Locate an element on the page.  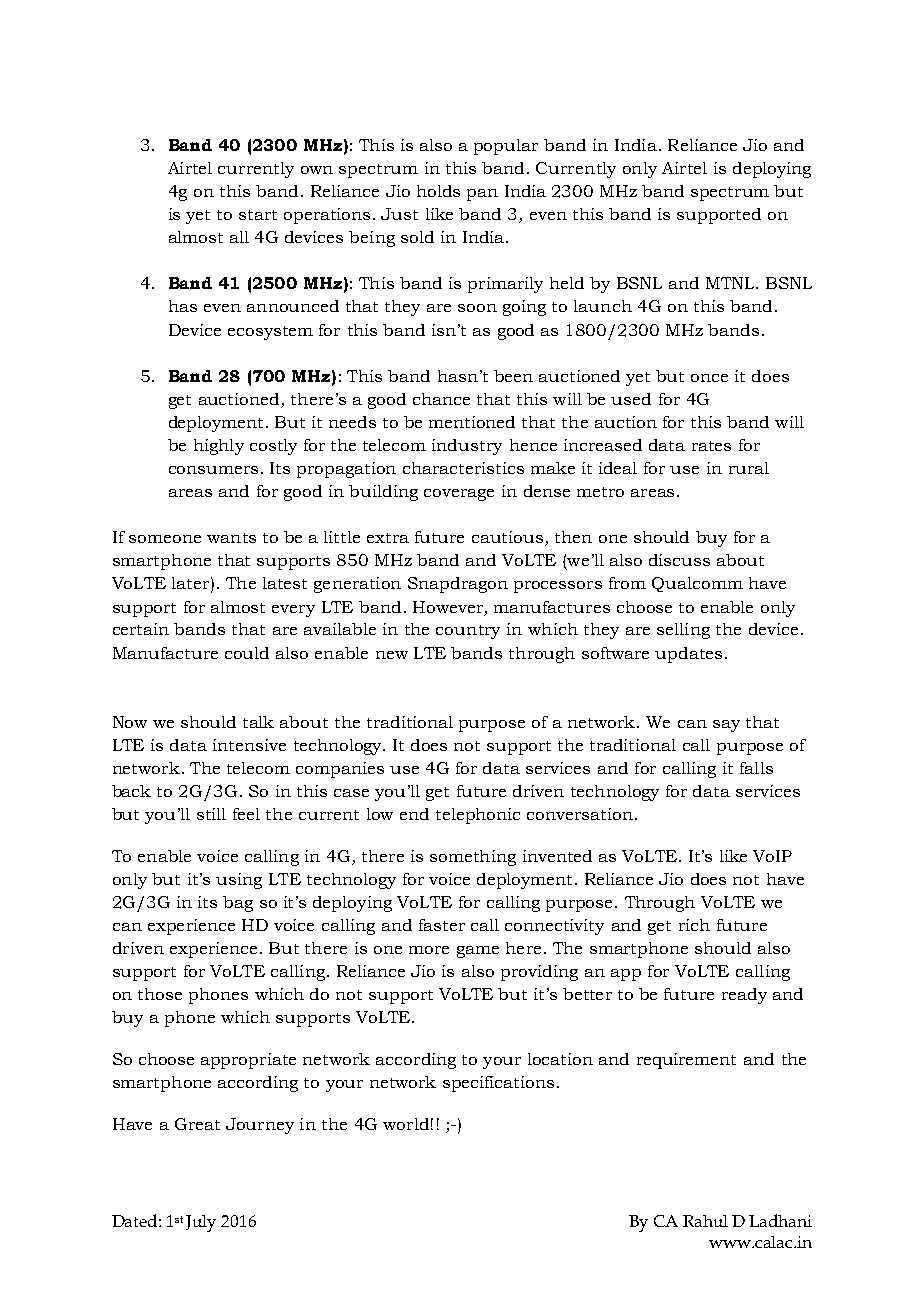
rich is located at coordinates (694, 925).
